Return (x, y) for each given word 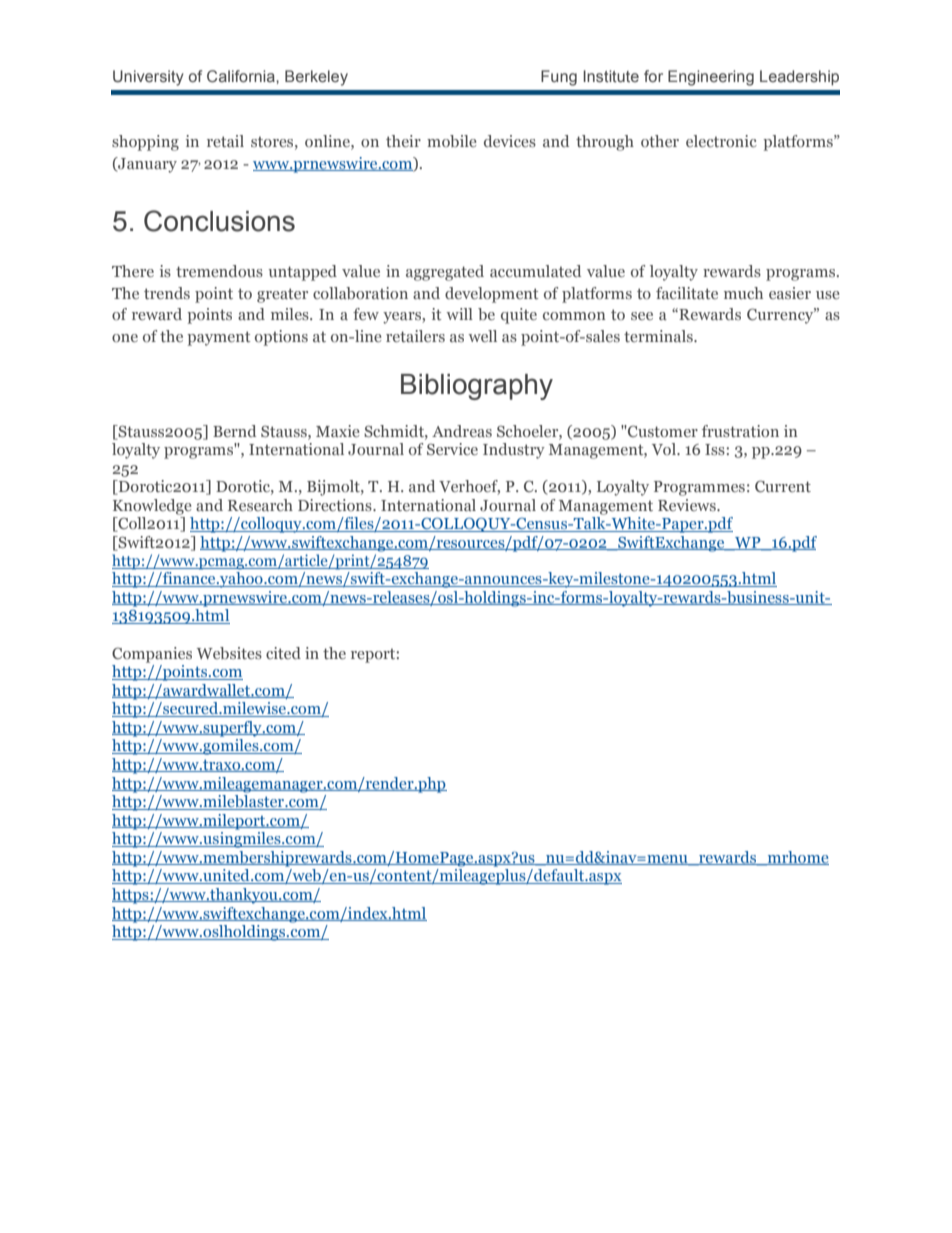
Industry (514, 451)
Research (260, 505)
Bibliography (477, 387)
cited (283, 653)
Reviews (688, 505)
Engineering (711, 78)
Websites (229, 653)
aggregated (445, 273)
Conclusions (219, 221)
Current (783, 486)
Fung (559, 78)
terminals (659, 336)
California (242, 76)
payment (219, 338)
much (743, 293)
